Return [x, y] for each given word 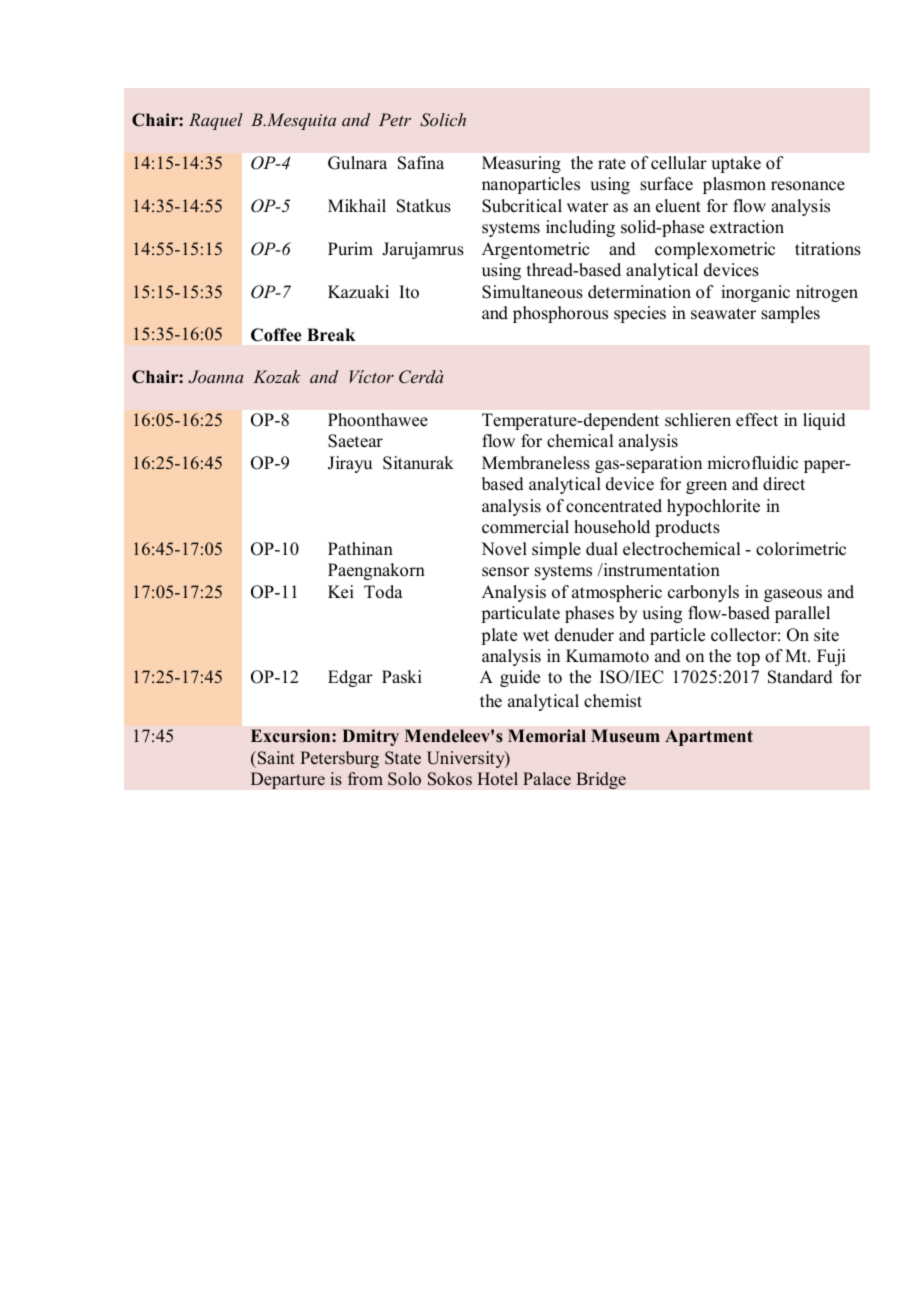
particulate [520, 614]
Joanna [216, 377]
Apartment [709, 737]
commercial [525, 527]
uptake [736, 164]
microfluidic [752, 463]
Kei [341, 592]
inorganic [755, 293]
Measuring [521, 164]
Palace [547, 779]
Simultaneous [532, 292]
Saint [275, 758]
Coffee [276, 335]
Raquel [216, 121]
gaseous [793, 595]
